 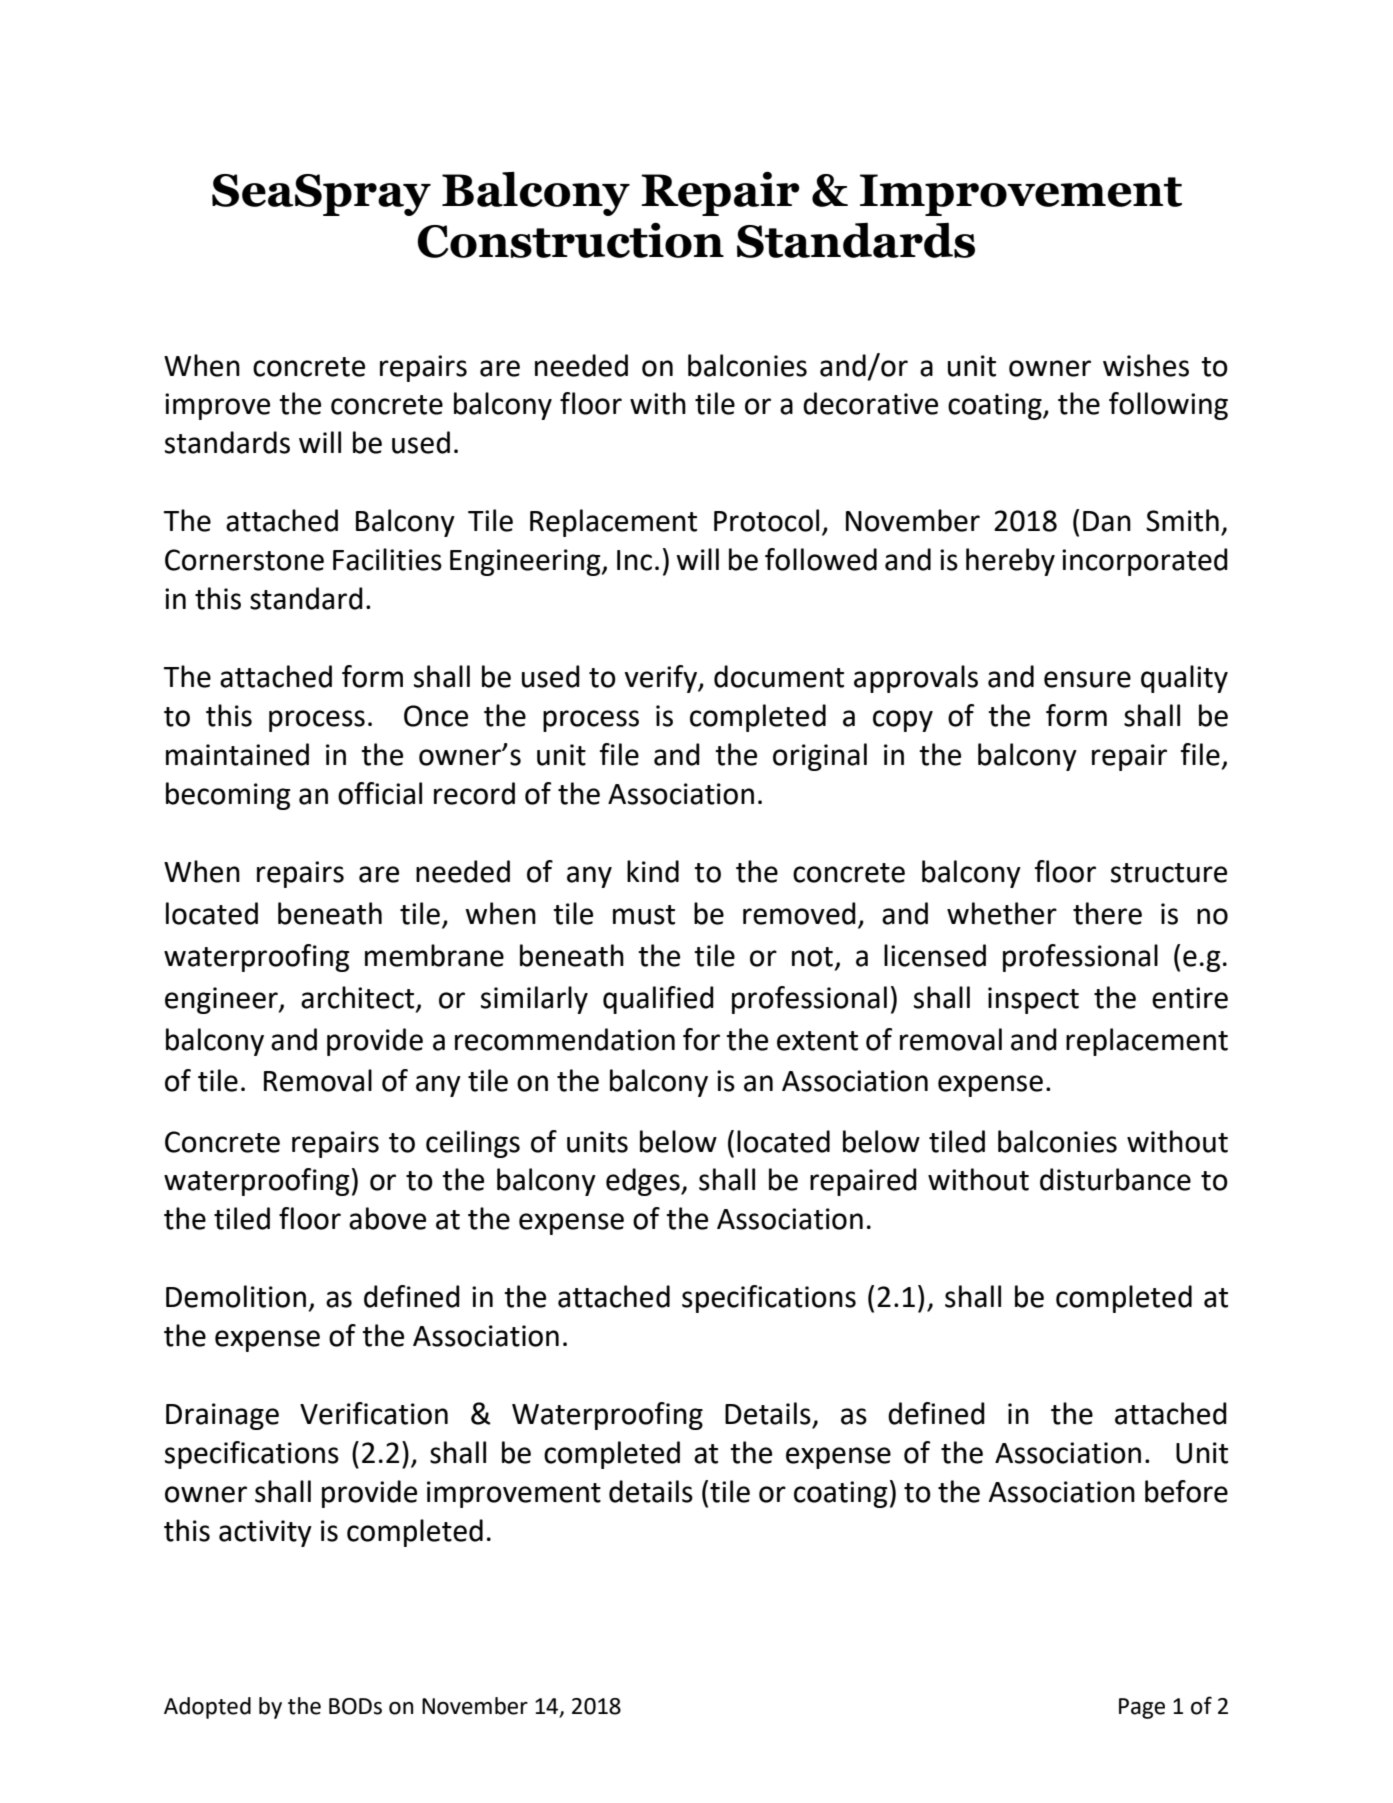 What do you see at coordinates (207, 1708) in the page?
I see `Adopted` at bounding box center [207, 1708].
